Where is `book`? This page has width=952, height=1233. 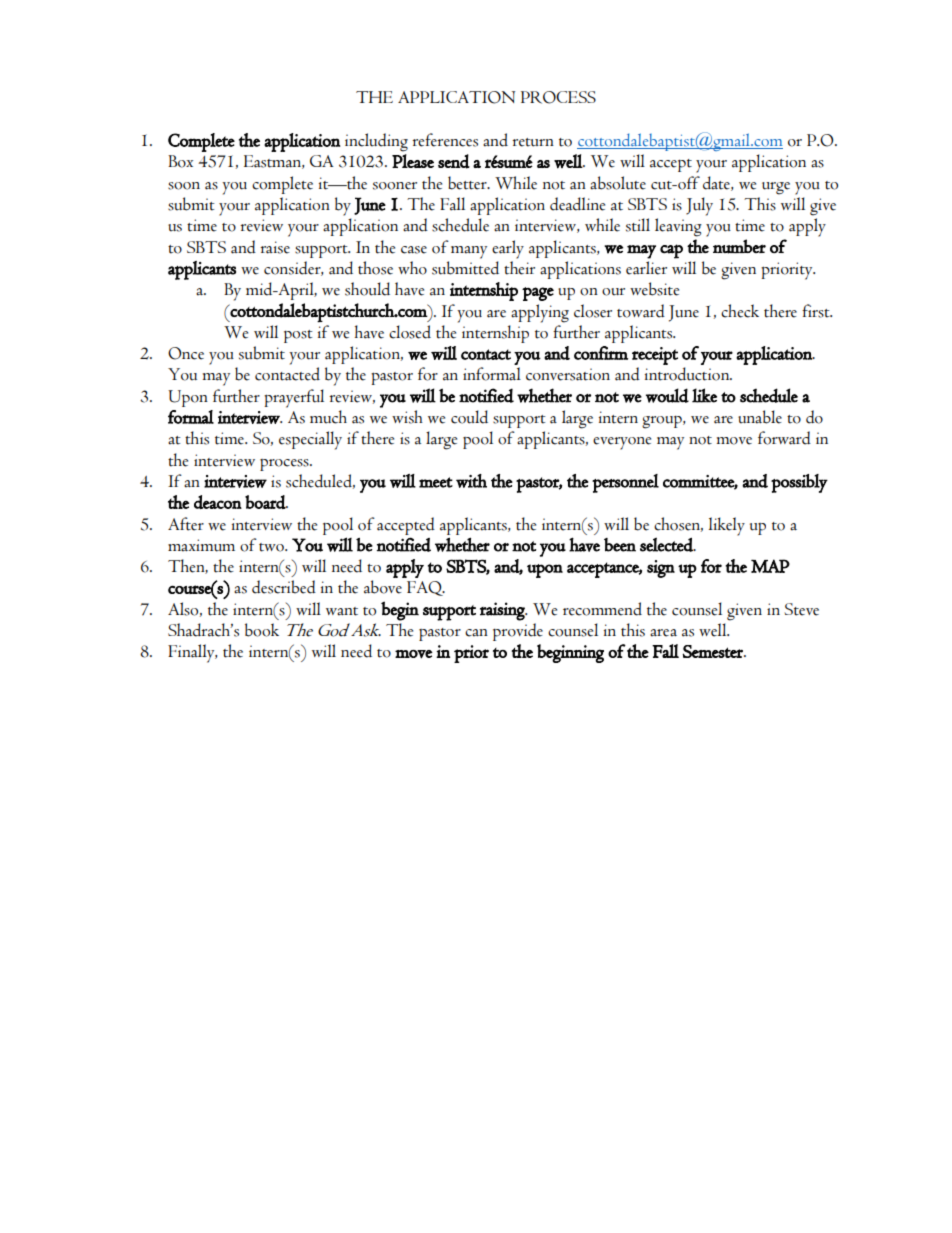
book is located at coordinates (262, 630).
